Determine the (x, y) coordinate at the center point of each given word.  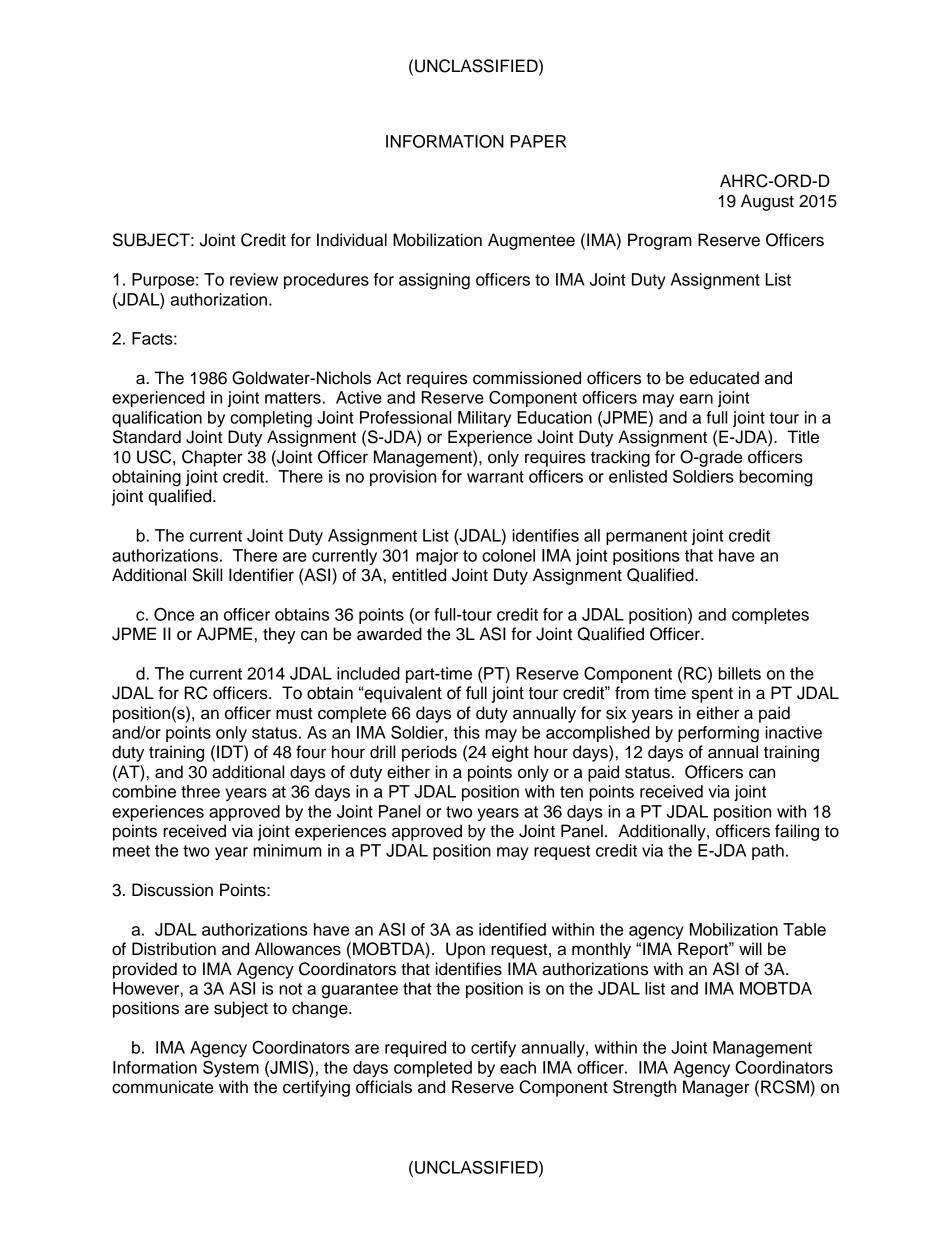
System (231, 1069)
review (254, 279)
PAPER (538, 141)
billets (740, 673)
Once (174, 614)
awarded (389, 634)
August (767, 202)
